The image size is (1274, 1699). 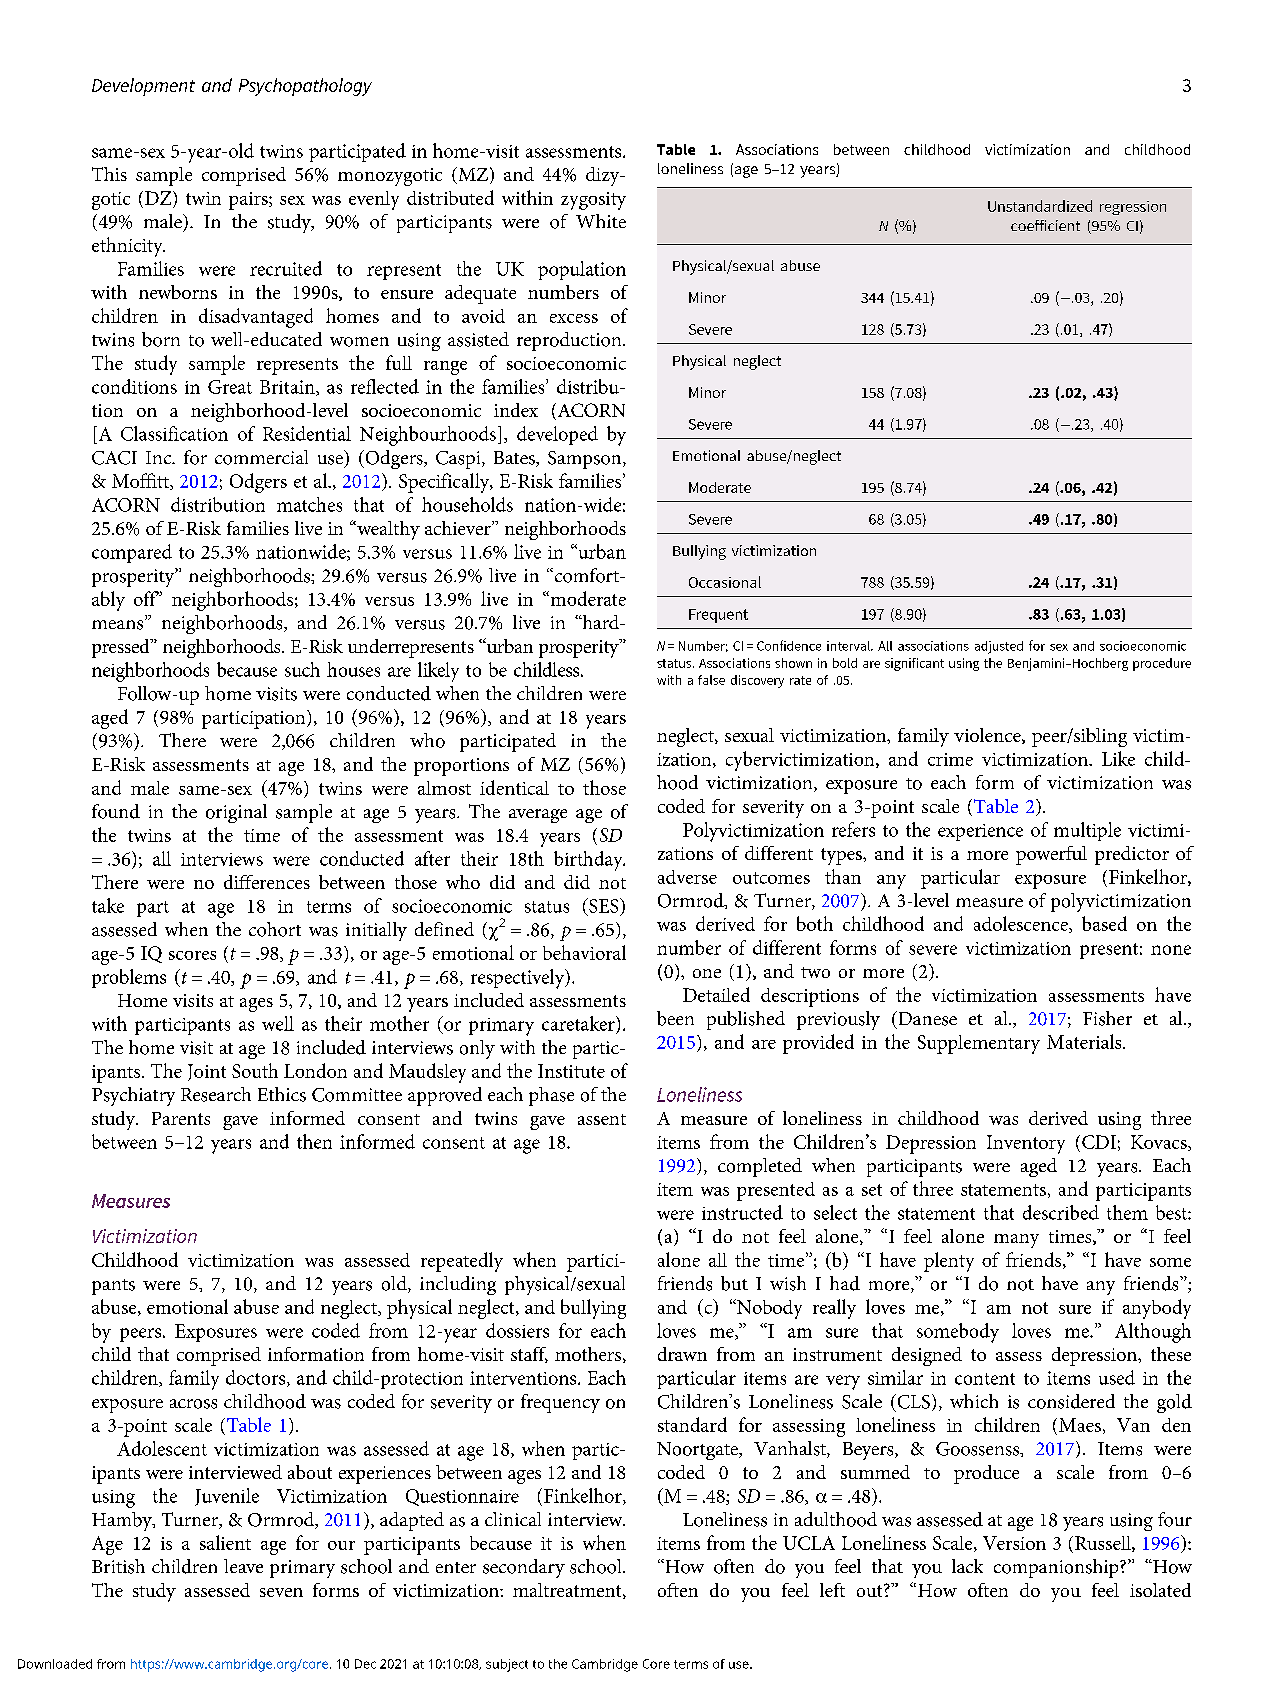 I want to click on companionship, so click(x=1057, y=1568).
